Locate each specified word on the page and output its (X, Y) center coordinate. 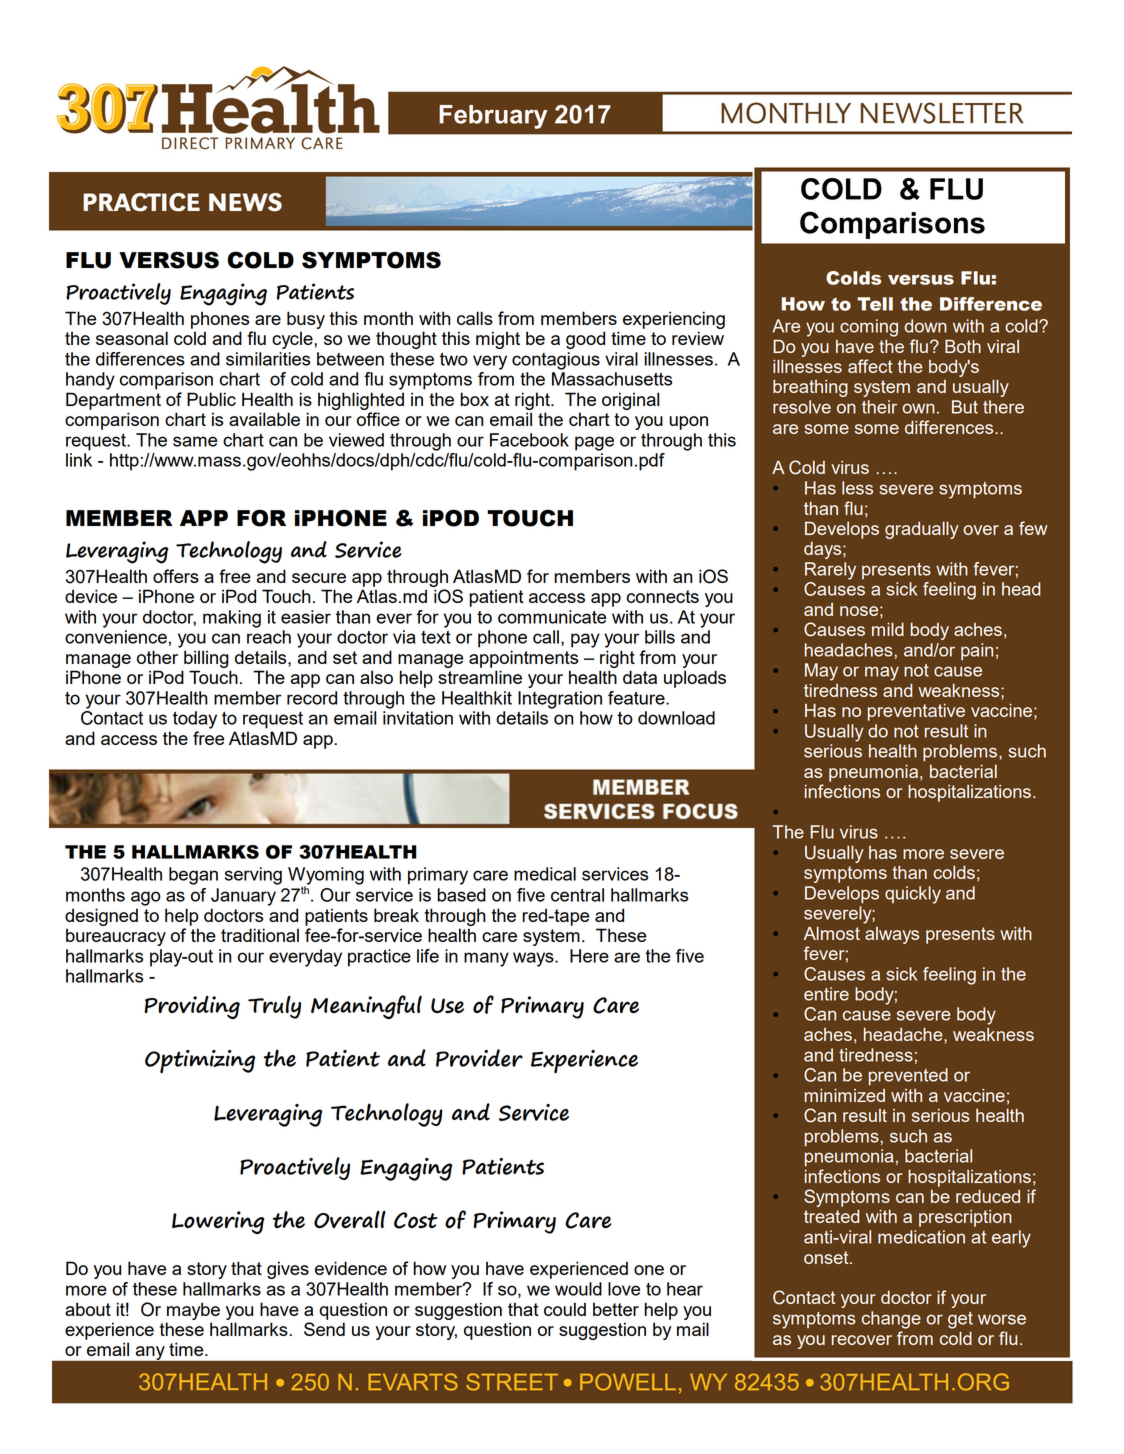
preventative (916, 712)
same (195, 441)
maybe (193, 1311)
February (493, 117)
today (195, 720)
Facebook (529, 440)
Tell (875, 304)
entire (826, 994)
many (486, 959)
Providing (192, 1007)
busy (306, 320)
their (879, 407)
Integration (560, 700)
